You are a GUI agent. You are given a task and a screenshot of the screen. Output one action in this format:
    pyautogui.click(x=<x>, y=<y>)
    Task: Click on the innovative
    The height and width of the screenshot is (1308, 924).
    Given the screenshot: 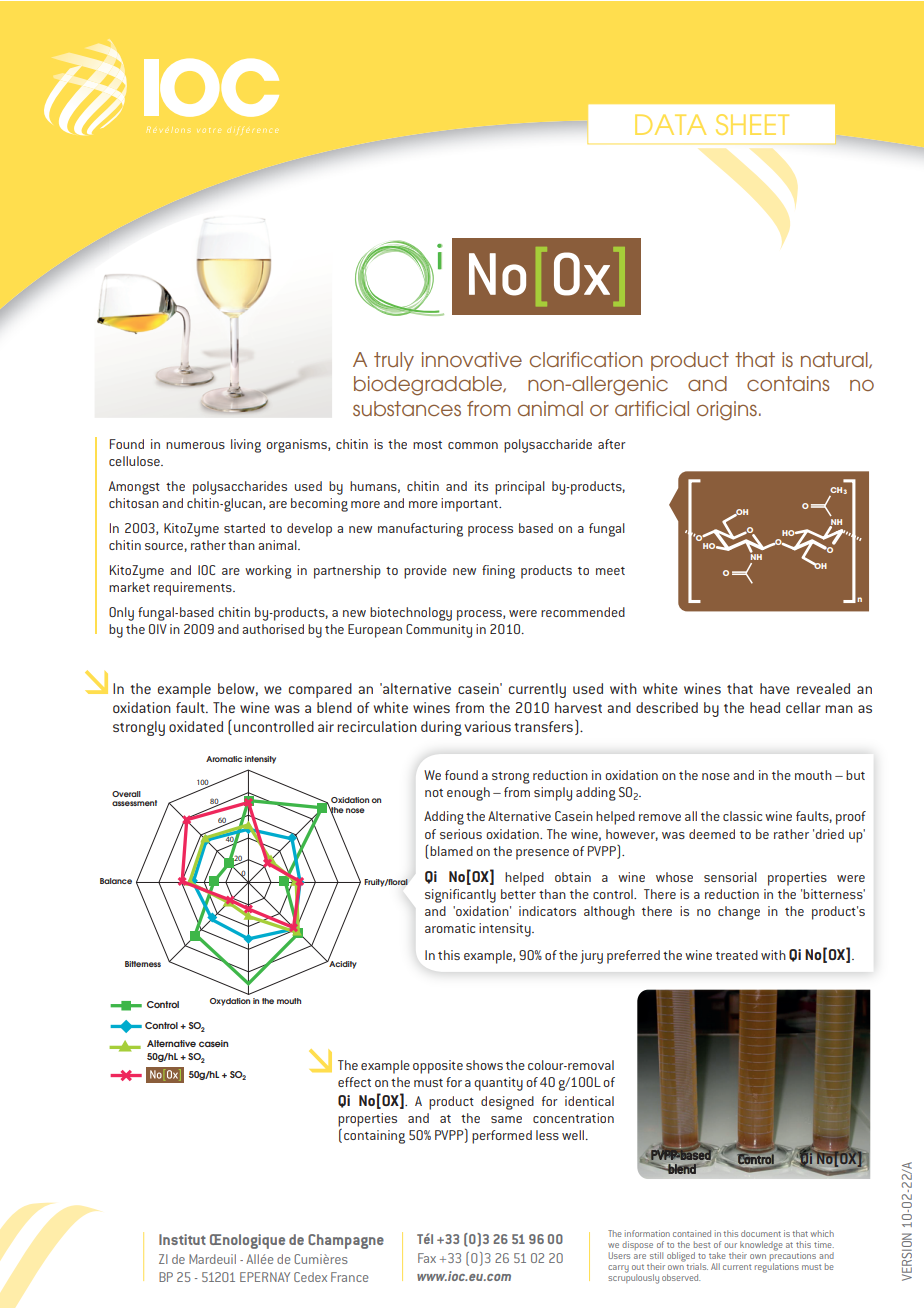 What is the action you would take?
    pyautogui.click(x=472, y=359)
